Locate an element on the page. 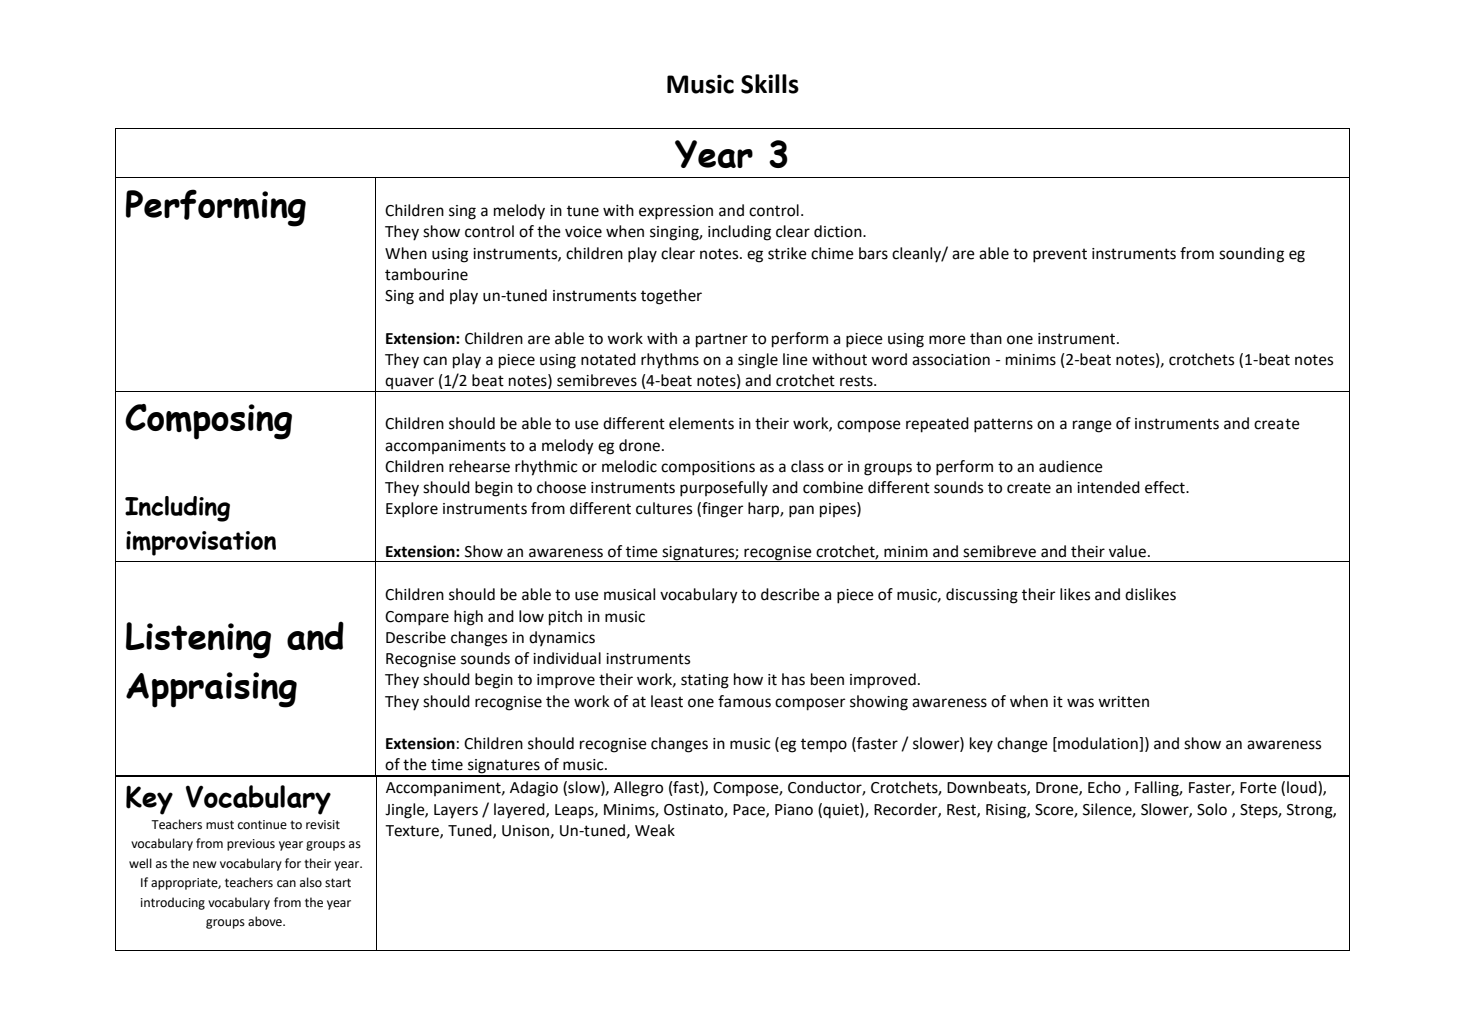  range is located at coordinates (1092, 426).
